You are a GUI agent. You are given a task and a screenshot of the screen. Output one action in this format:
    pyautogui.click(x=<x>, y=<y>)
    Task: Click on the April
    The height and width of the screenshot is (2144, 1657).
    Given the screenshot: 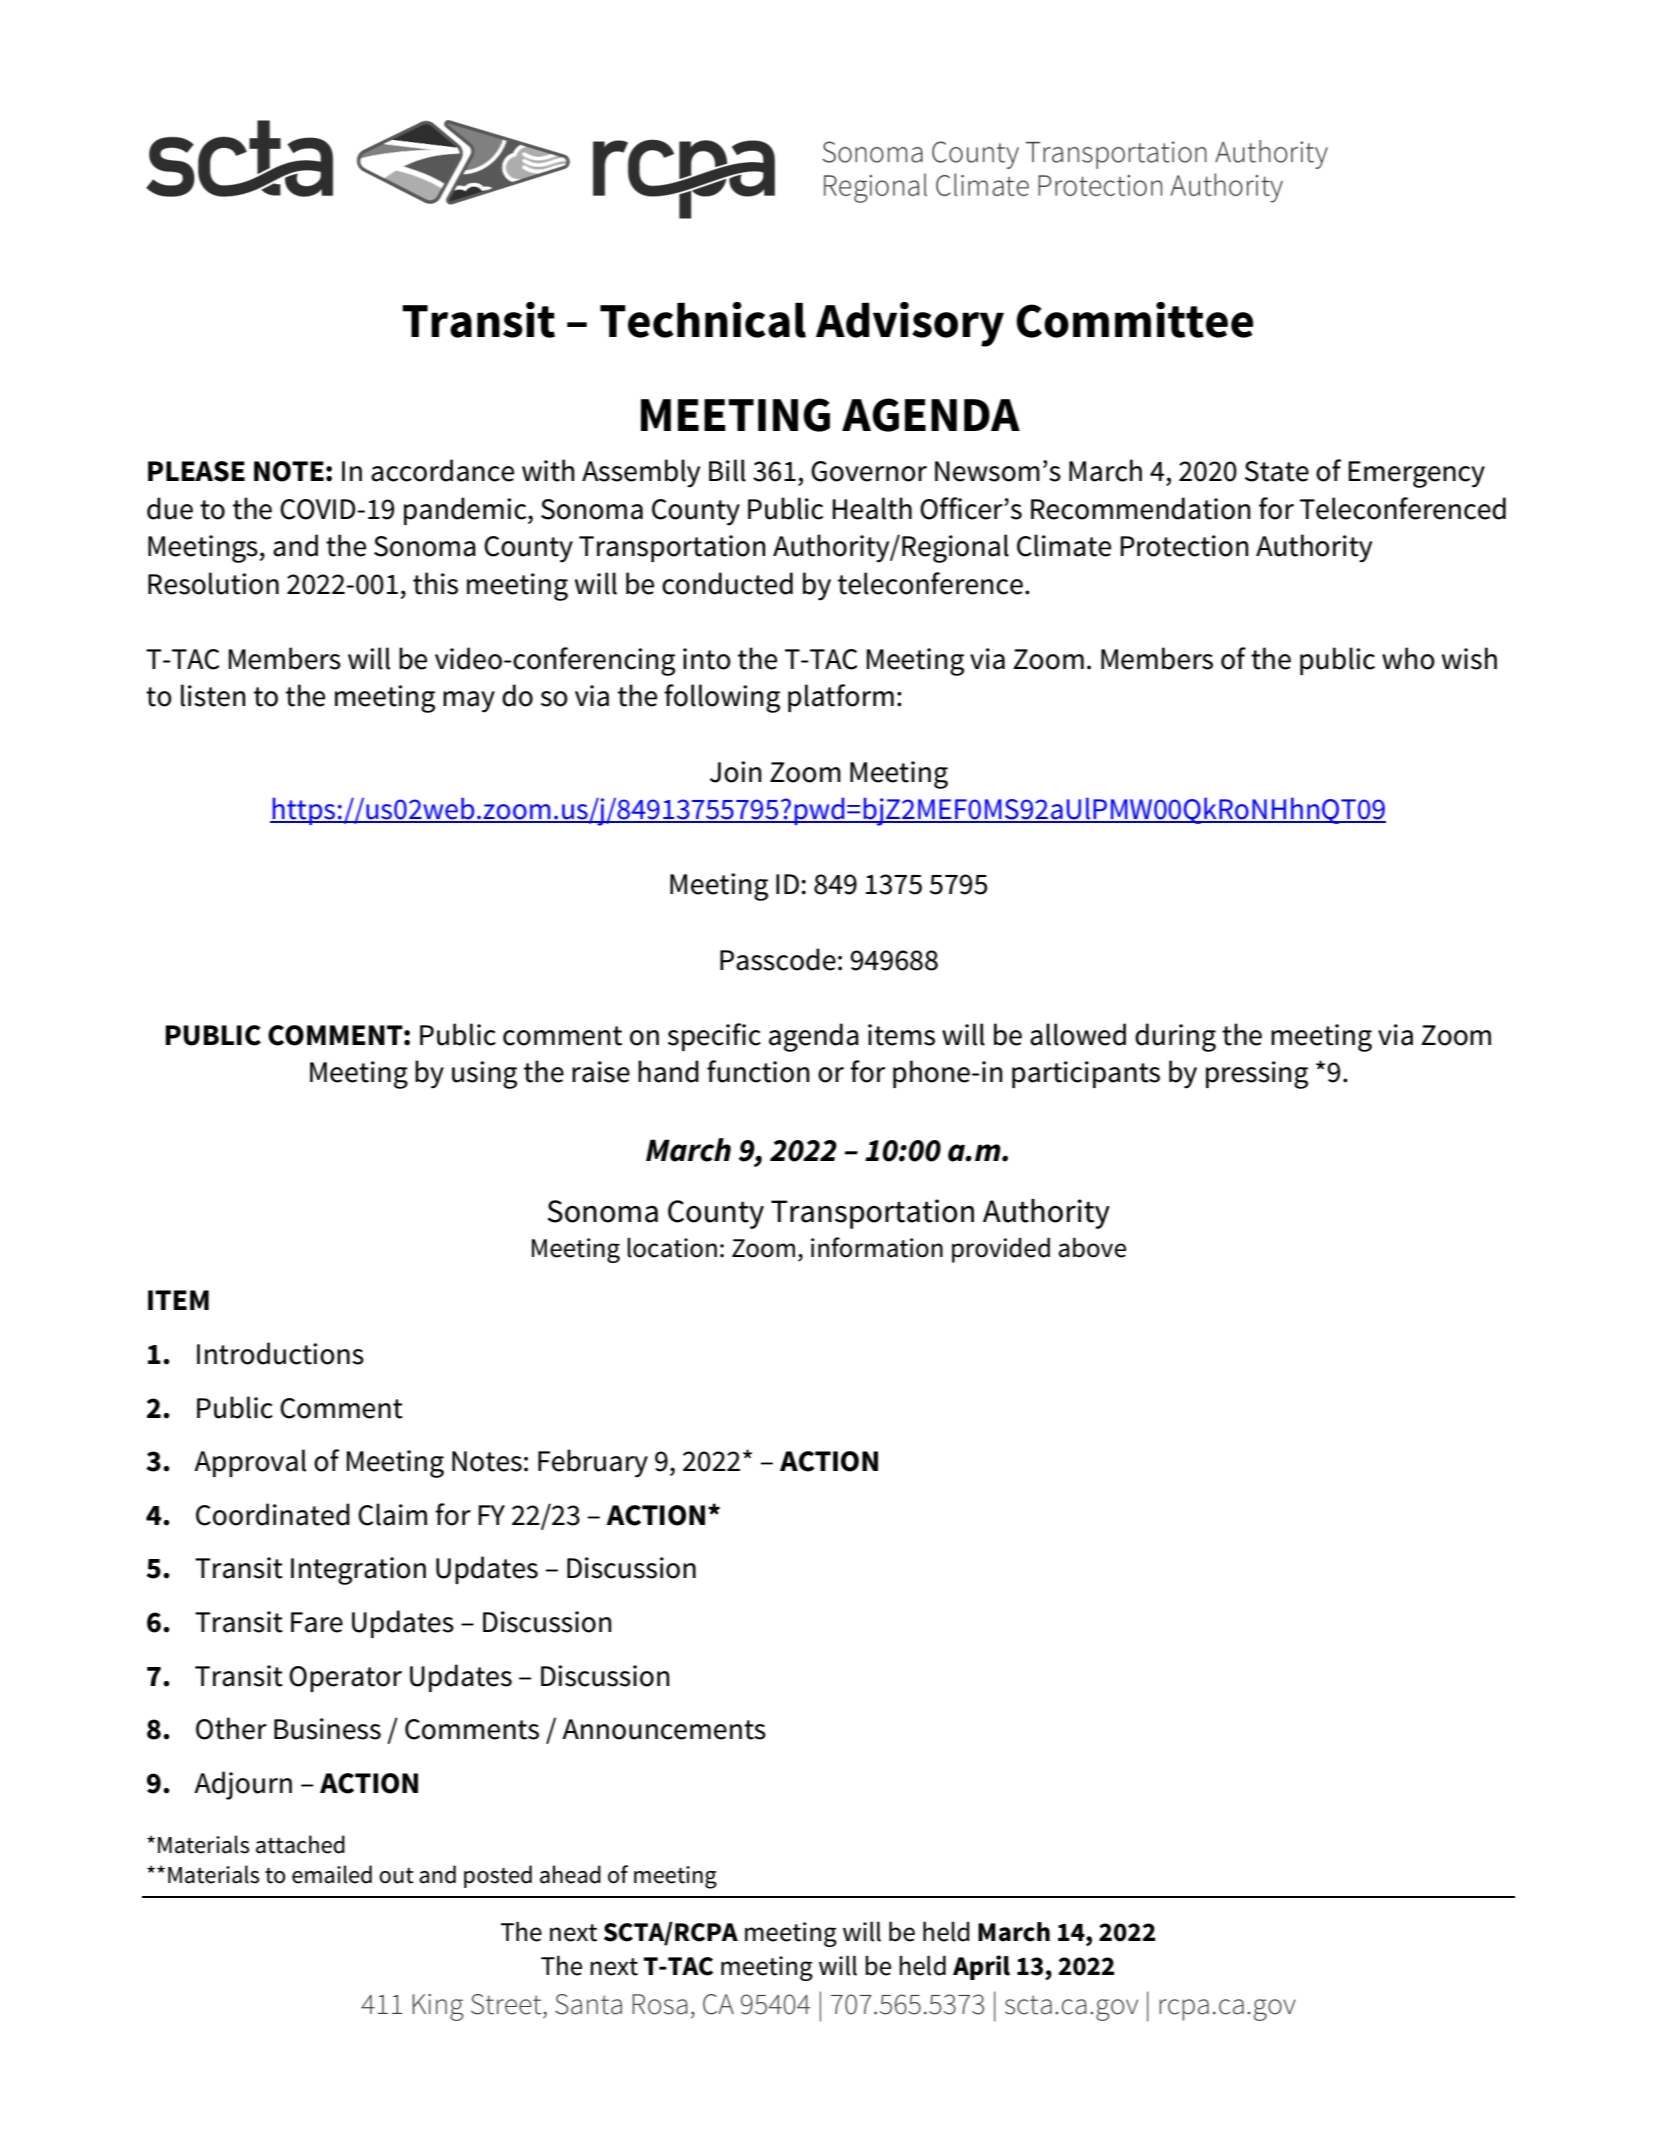 What is the action you would take?
    pyautogui.click(x=981, y=1967)
